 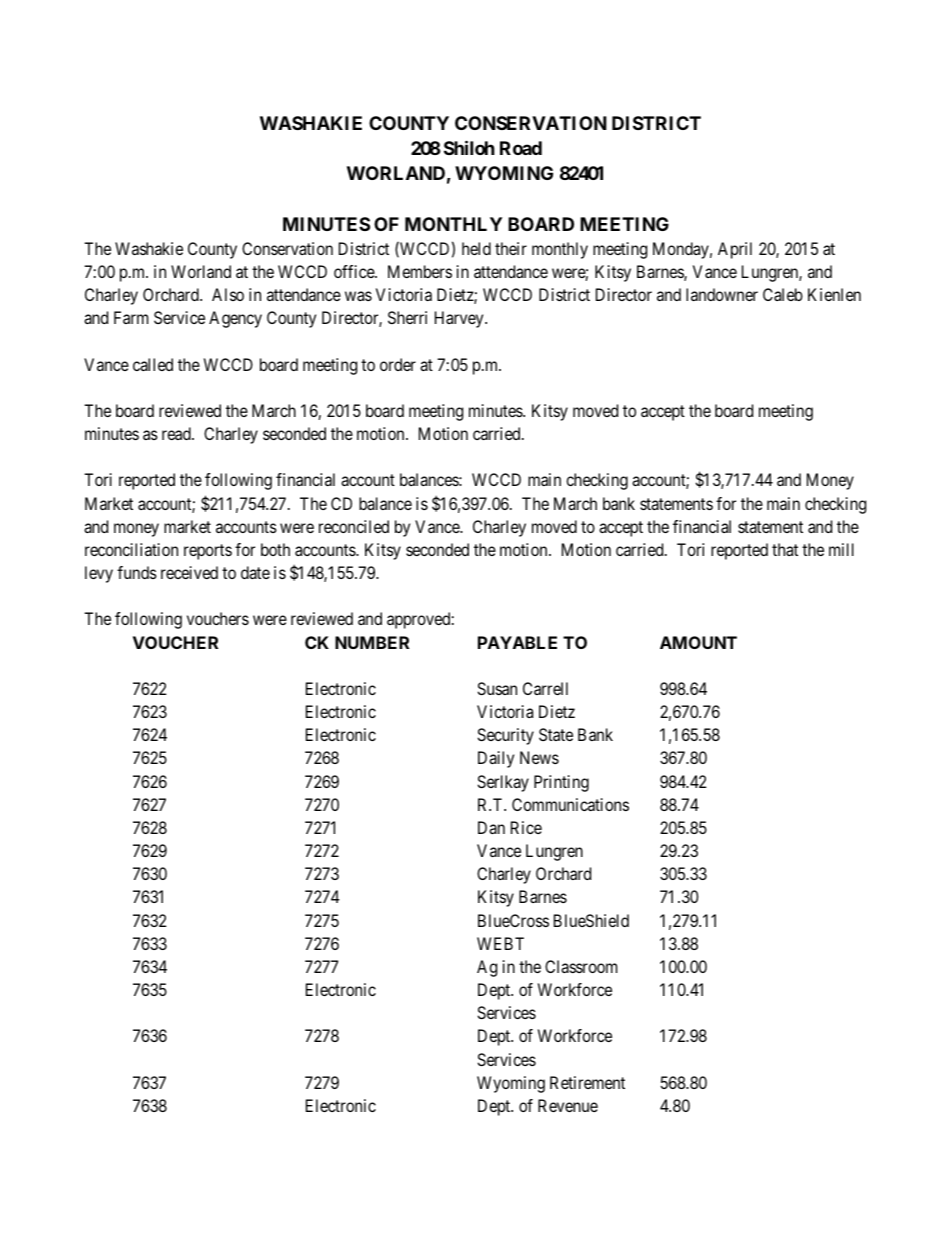 What do you see at coordinates (177, 433) in the screenshot?
I see `read` at bounding box center [177, 433].
